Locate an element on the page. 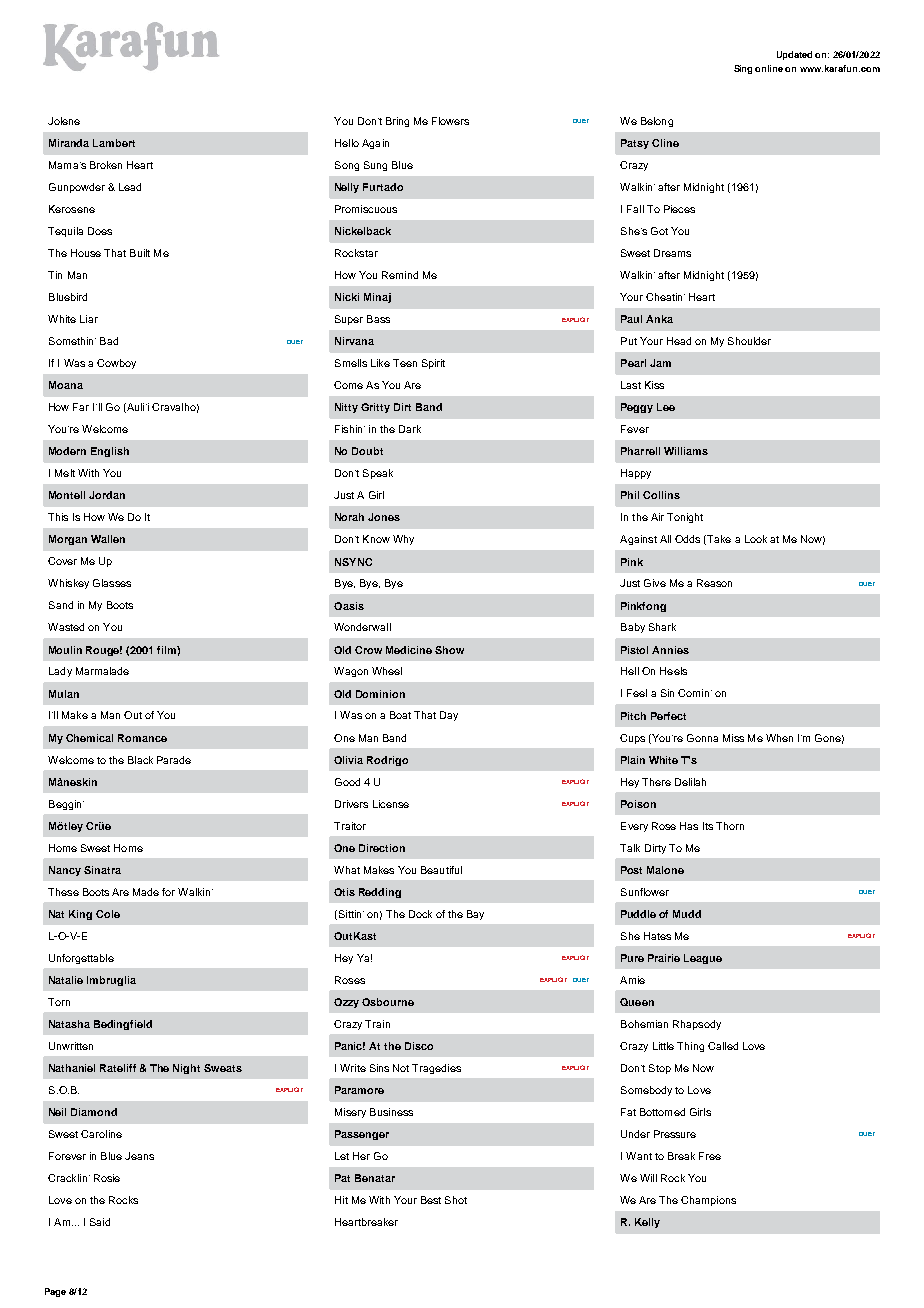 This document has width=924, height=1308. Sing is located at coordinates (743, 69).
